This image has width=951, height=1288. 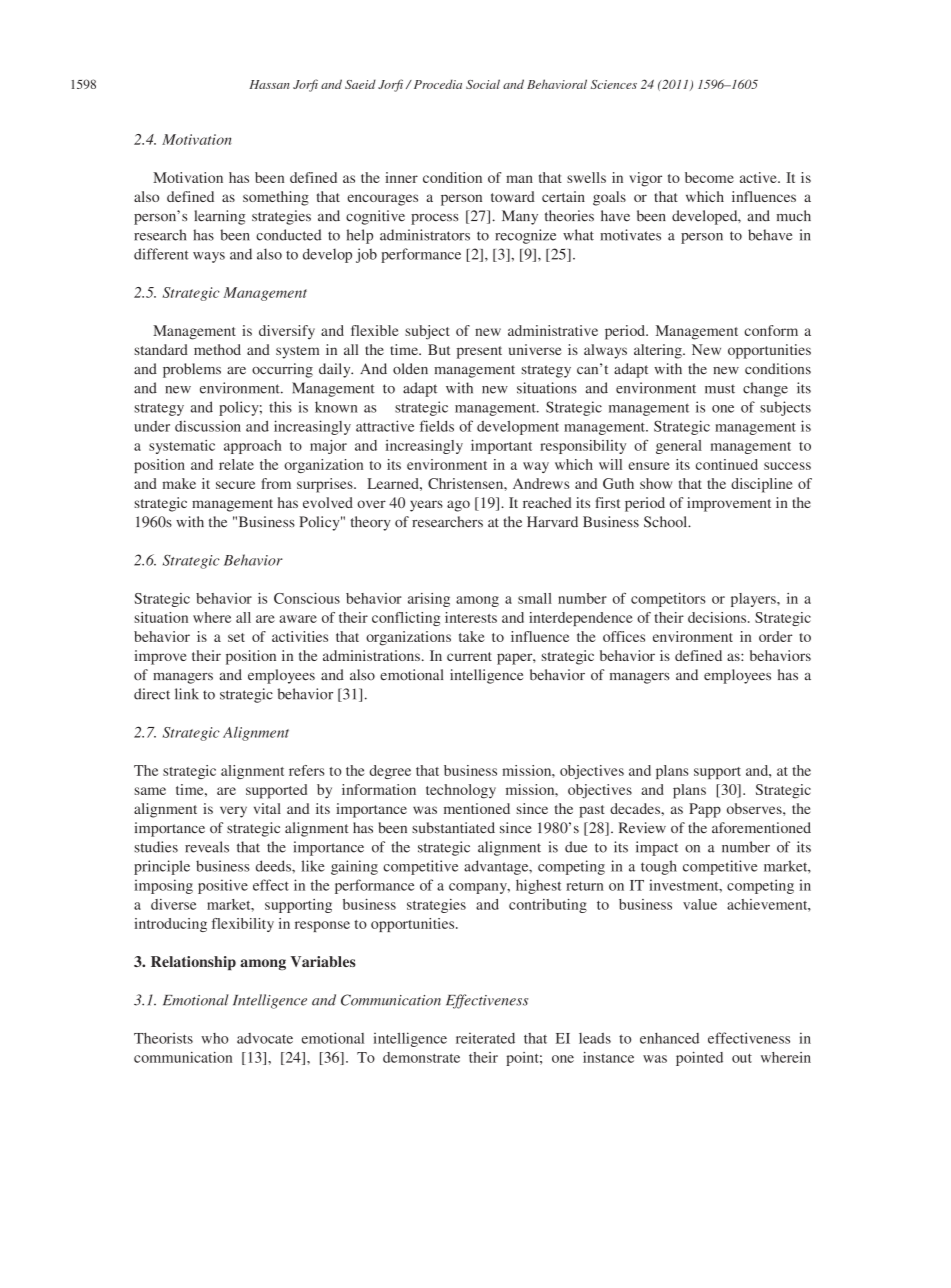 I want to click on become, so click(x=709, y=177).
